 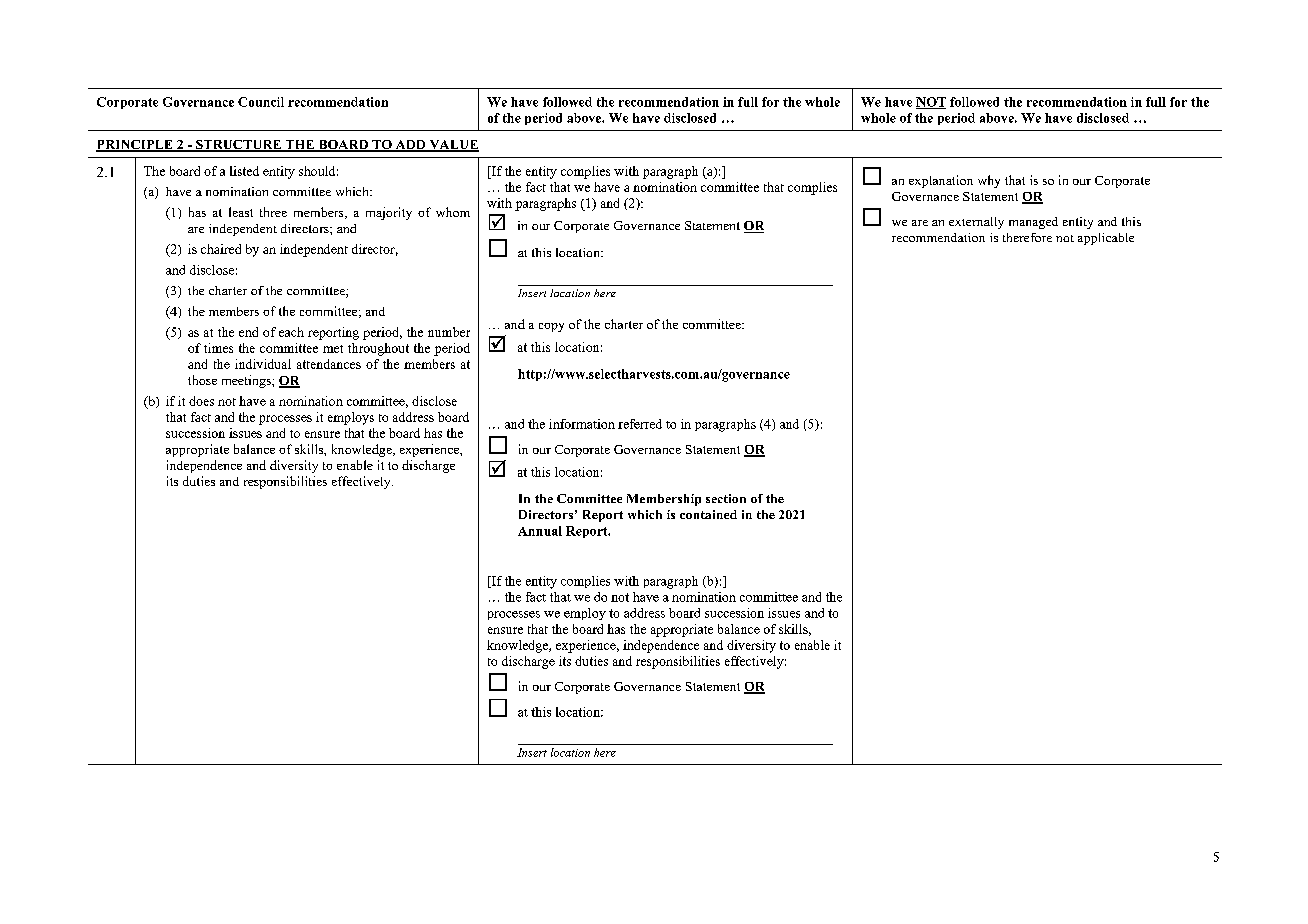 I want to click on meetings, so click(x=247, y=381).
